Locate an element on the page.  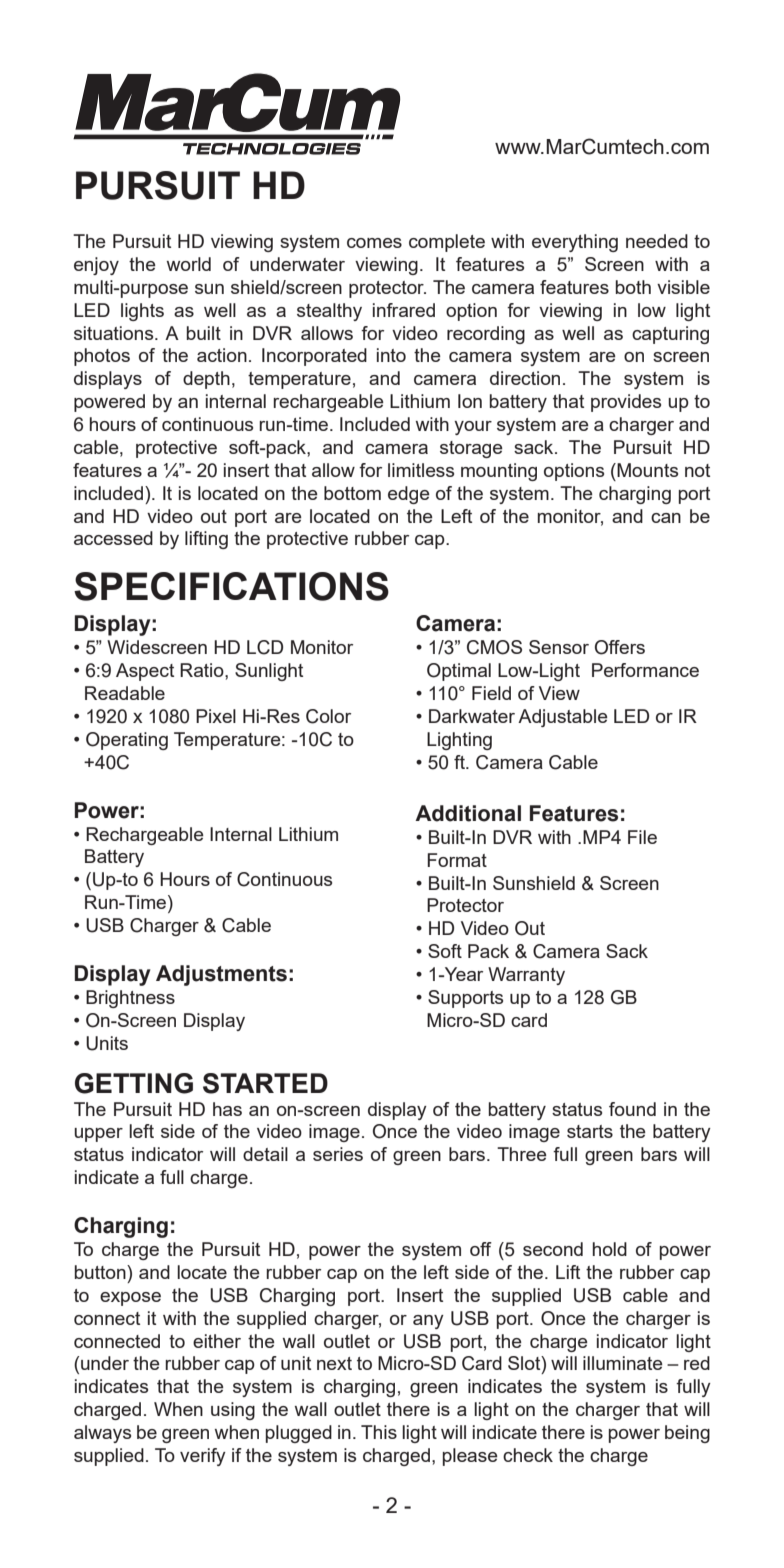
both is located at coordinates (633, 287).
